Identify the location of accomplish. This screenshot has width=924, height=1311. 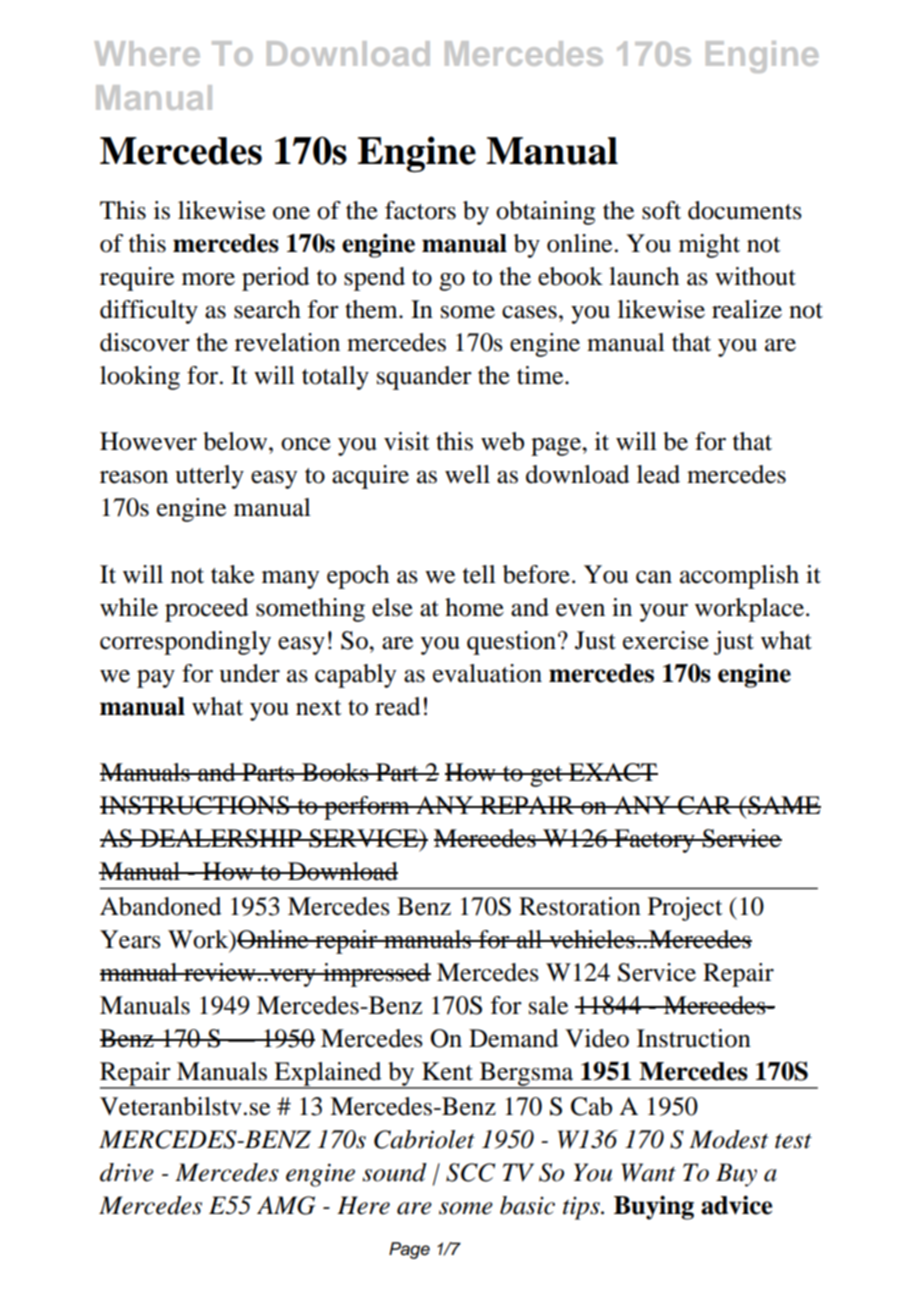
(739, 577).
